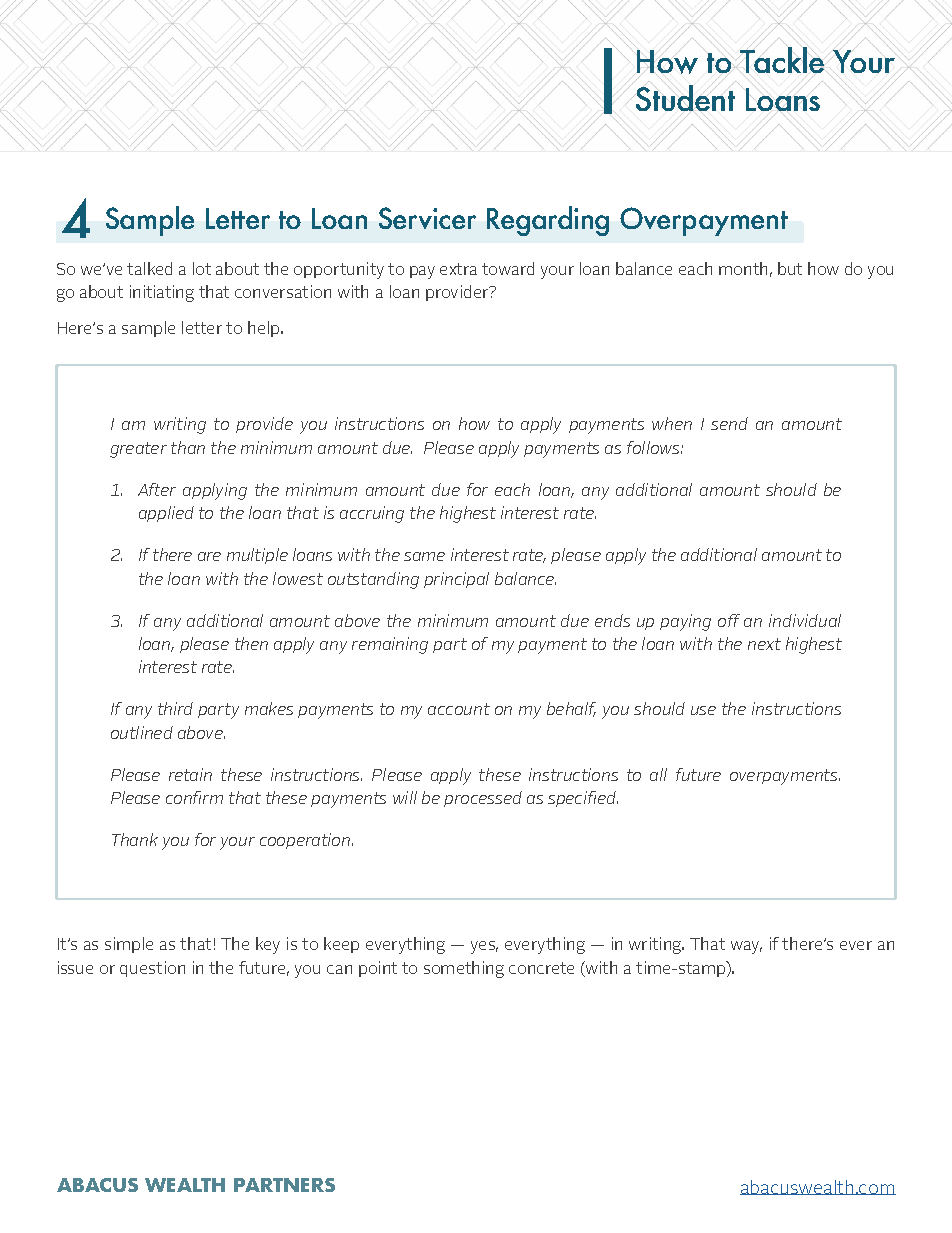  Describe the element at coordinates (427, 218) in the image. I see `Servicer` at that location.
